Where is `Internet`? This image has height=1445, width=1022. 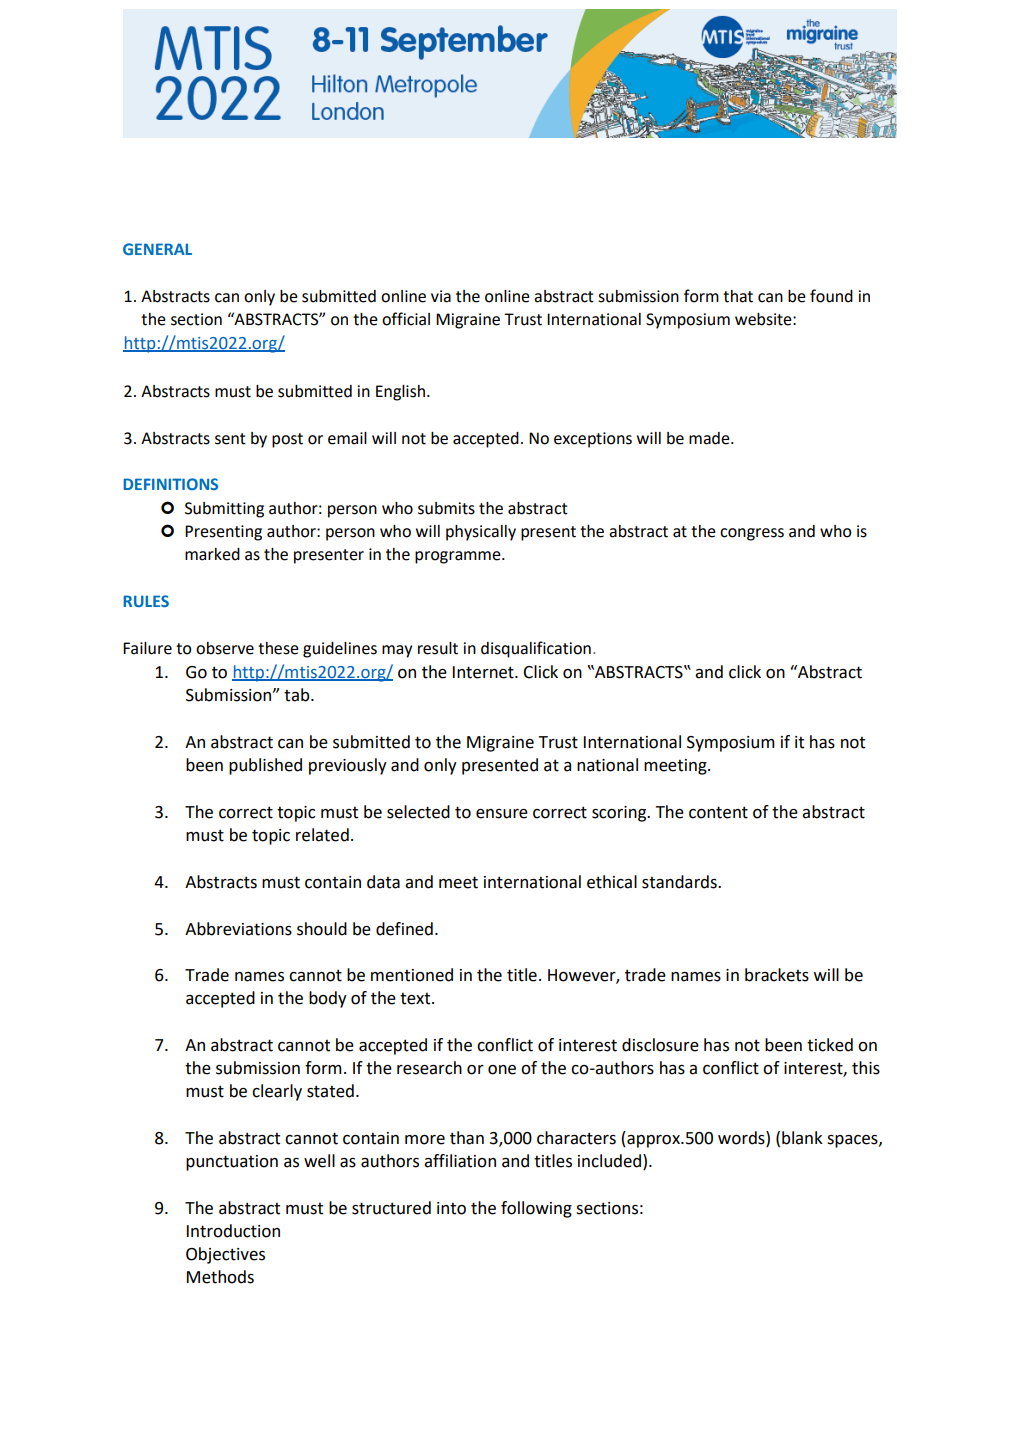 Internet is located at coordinates (484, 672).
